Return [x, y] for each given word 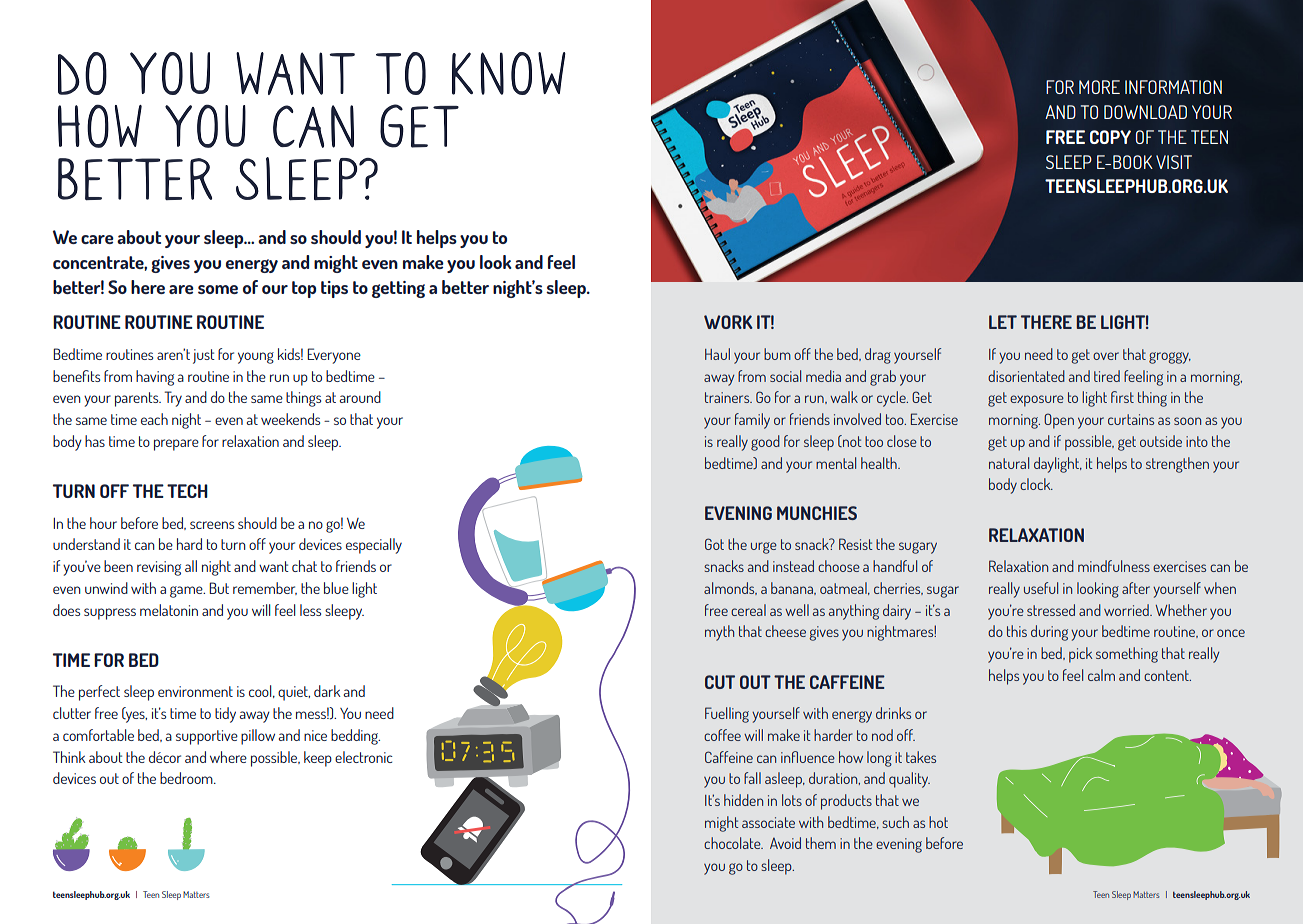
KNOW [509, 73]
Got [714, 544]
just [204, 356]
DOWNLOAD [1145, 112]
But [219, 588]
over [1106, 356]
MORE [1099, 87]
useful [1041, 588]
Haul [717, 354]
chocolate [733, 843]
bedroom [187, 778]
